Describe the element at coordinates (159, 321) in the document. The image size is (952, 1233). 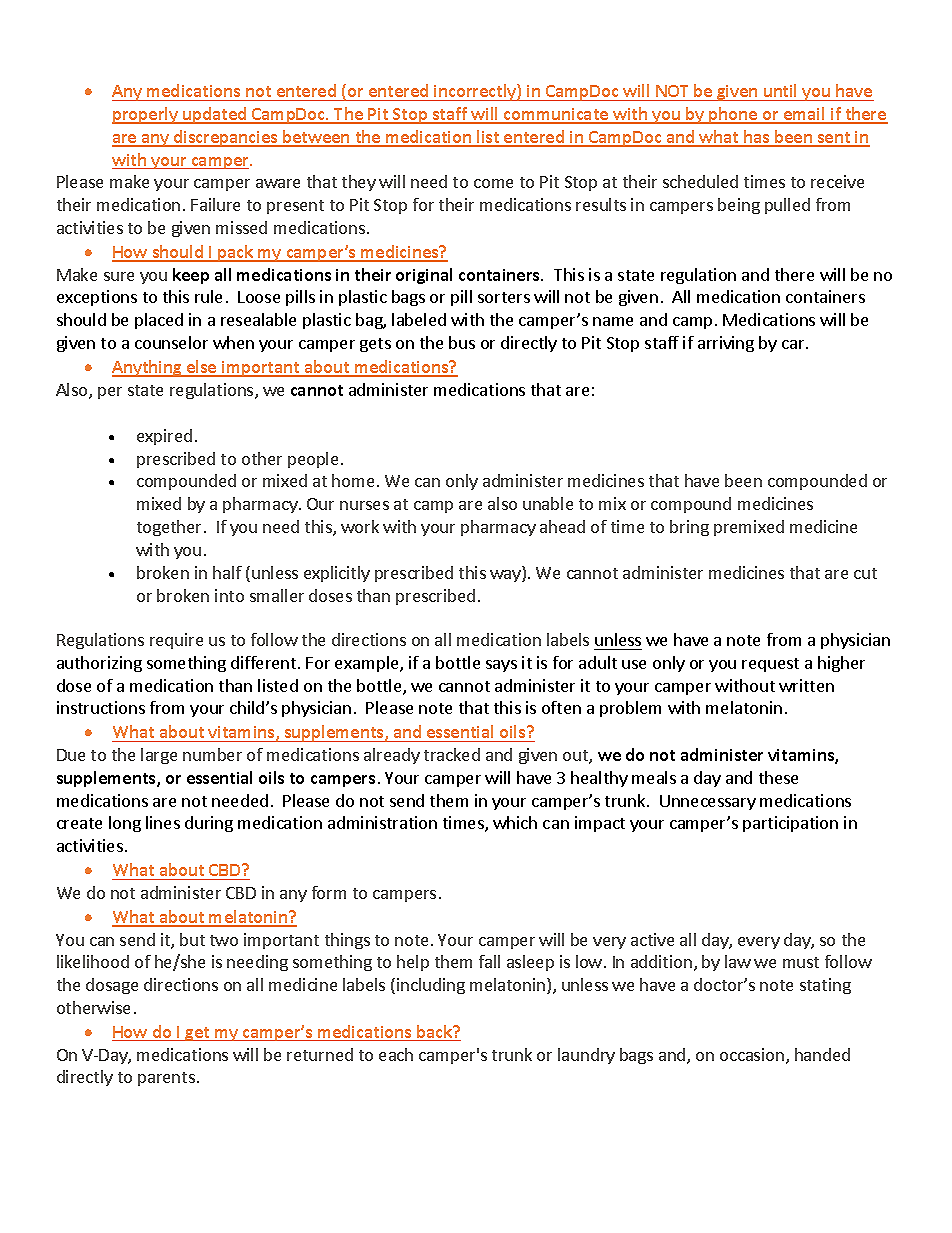
I see `placed` at that location.
